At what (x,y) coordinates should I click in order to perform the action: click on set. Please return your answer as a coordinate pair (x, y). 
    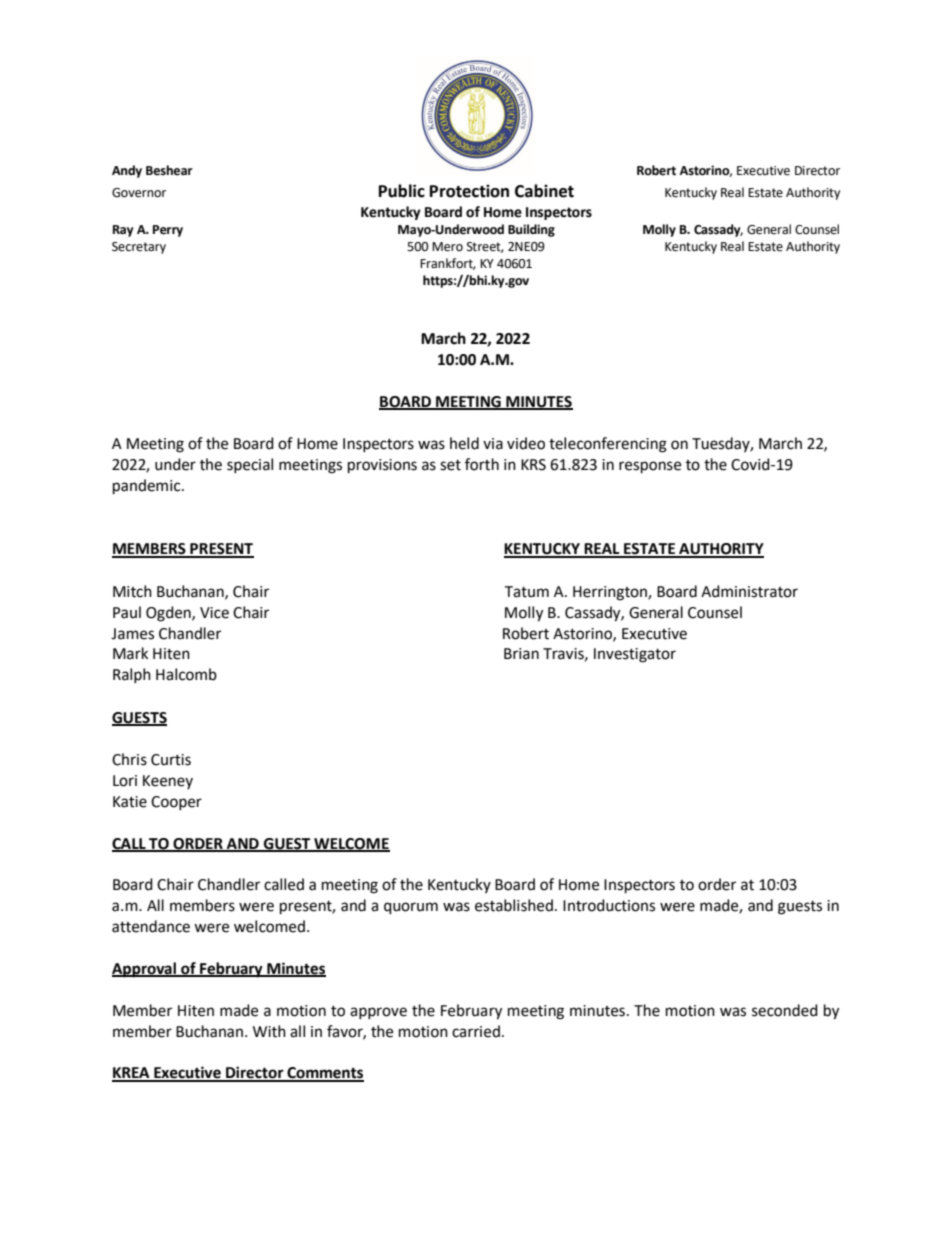
    Looking at the image, I should click on (450, 465).
